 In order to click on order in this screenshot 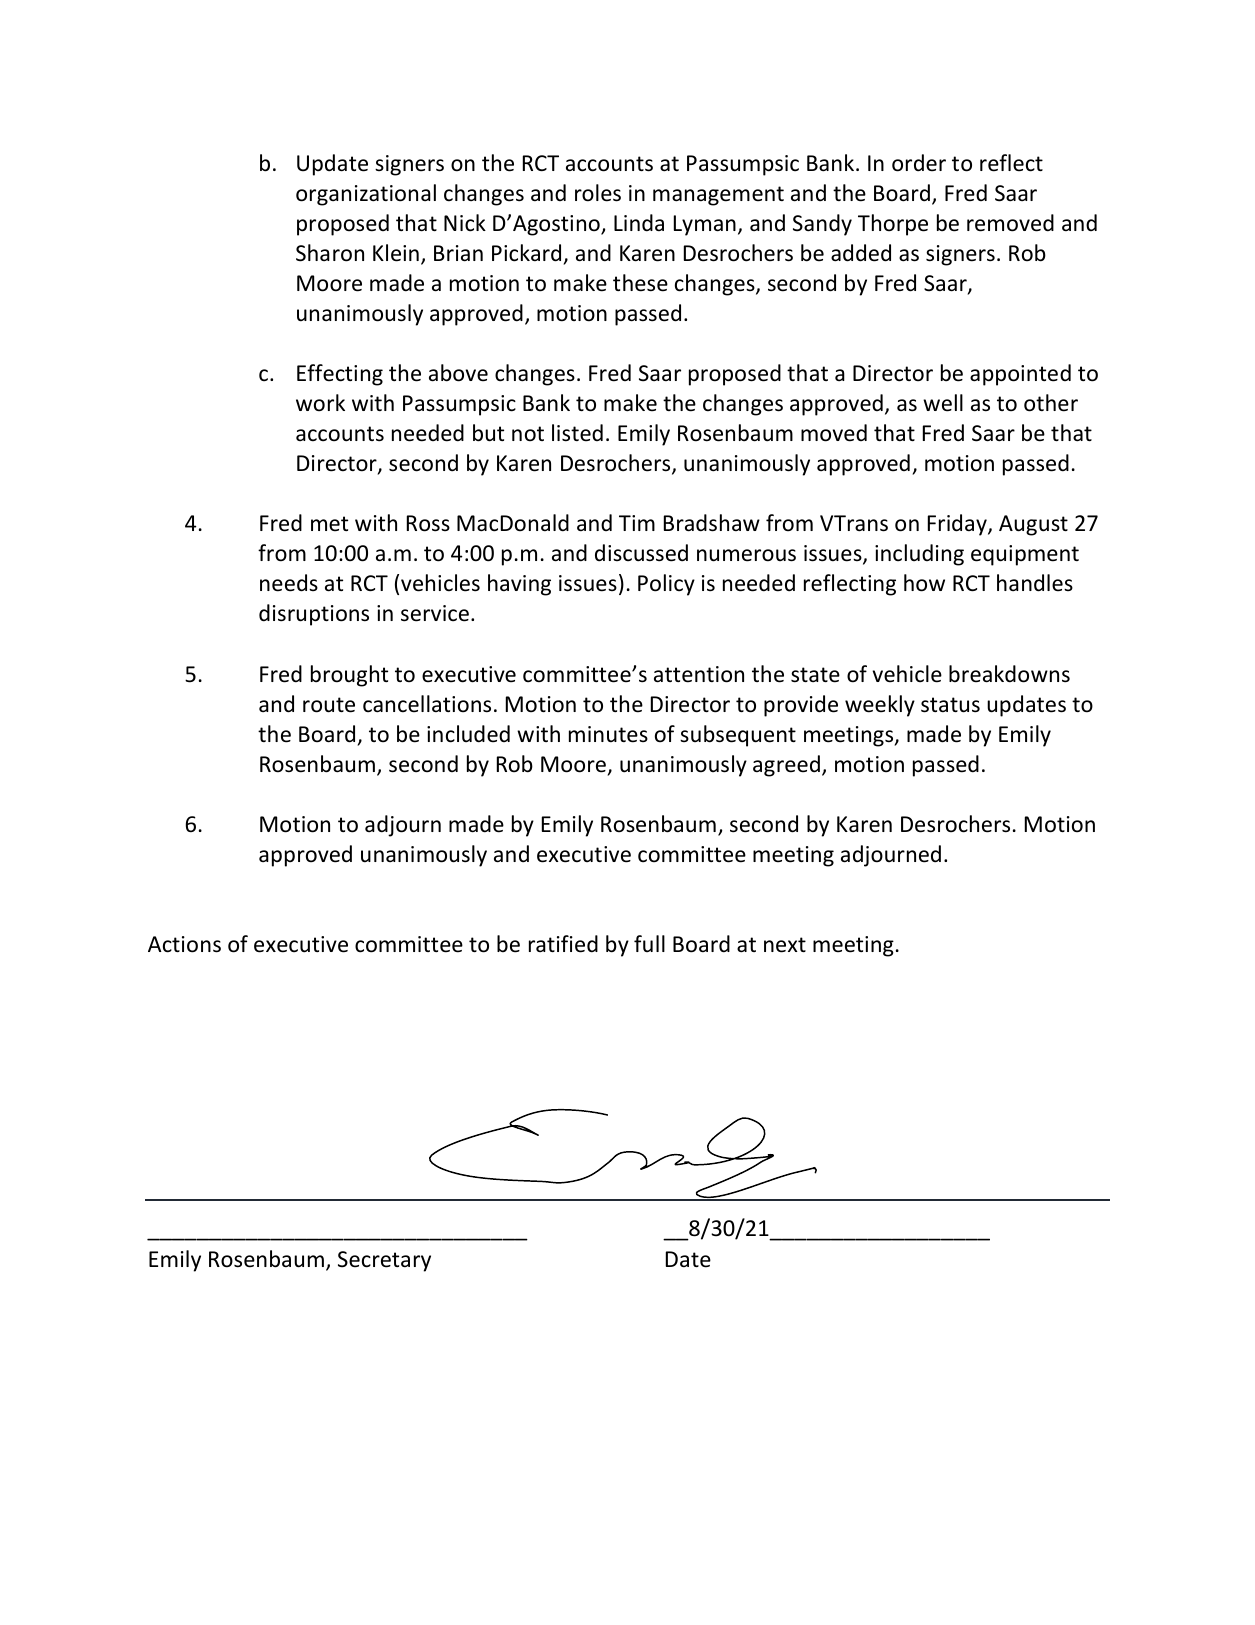, I will do `click(919, 163)`.
